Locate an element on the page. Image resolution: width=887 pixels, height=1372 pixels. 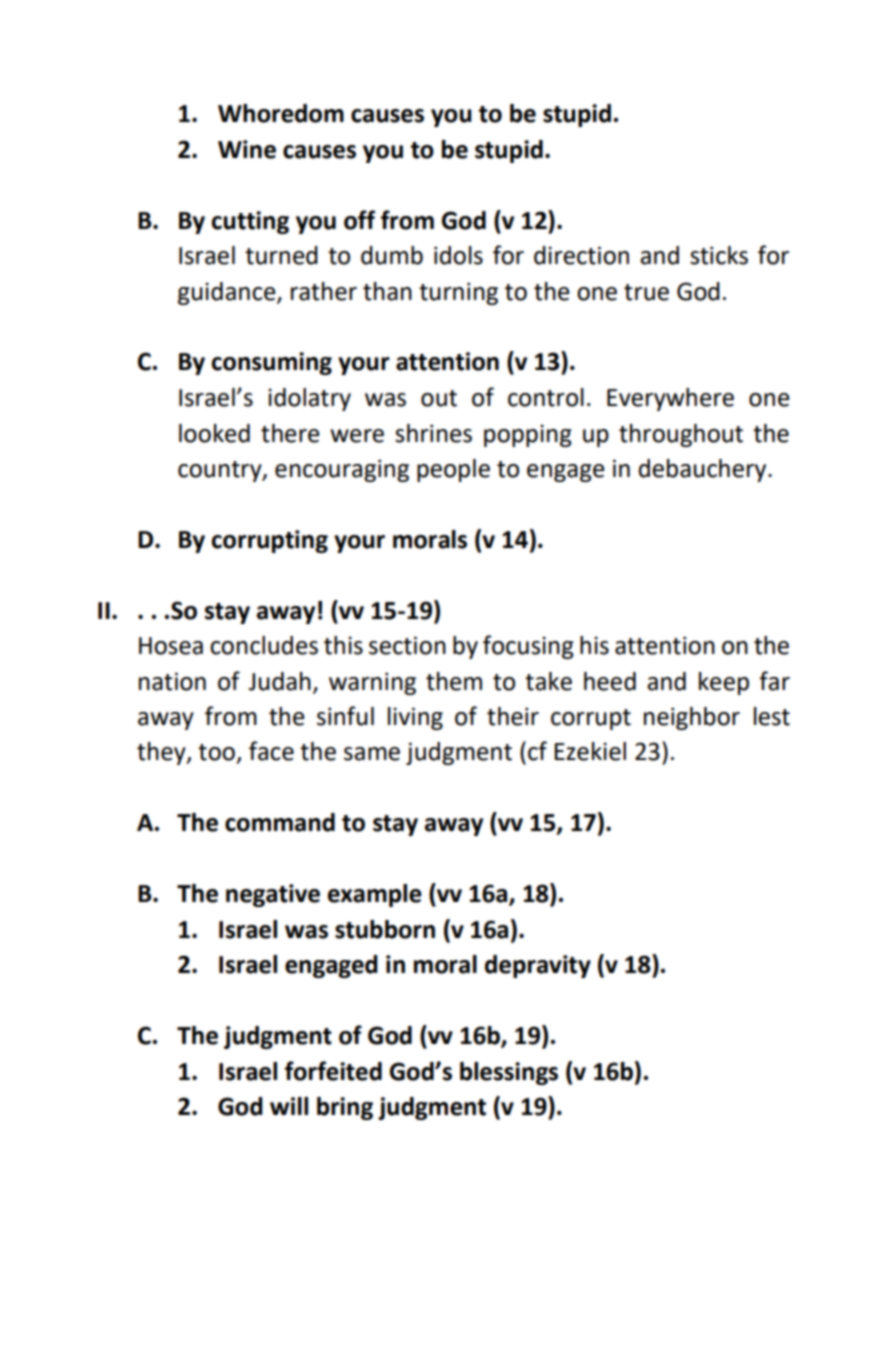
keep is located at coordinates (724, 683).
